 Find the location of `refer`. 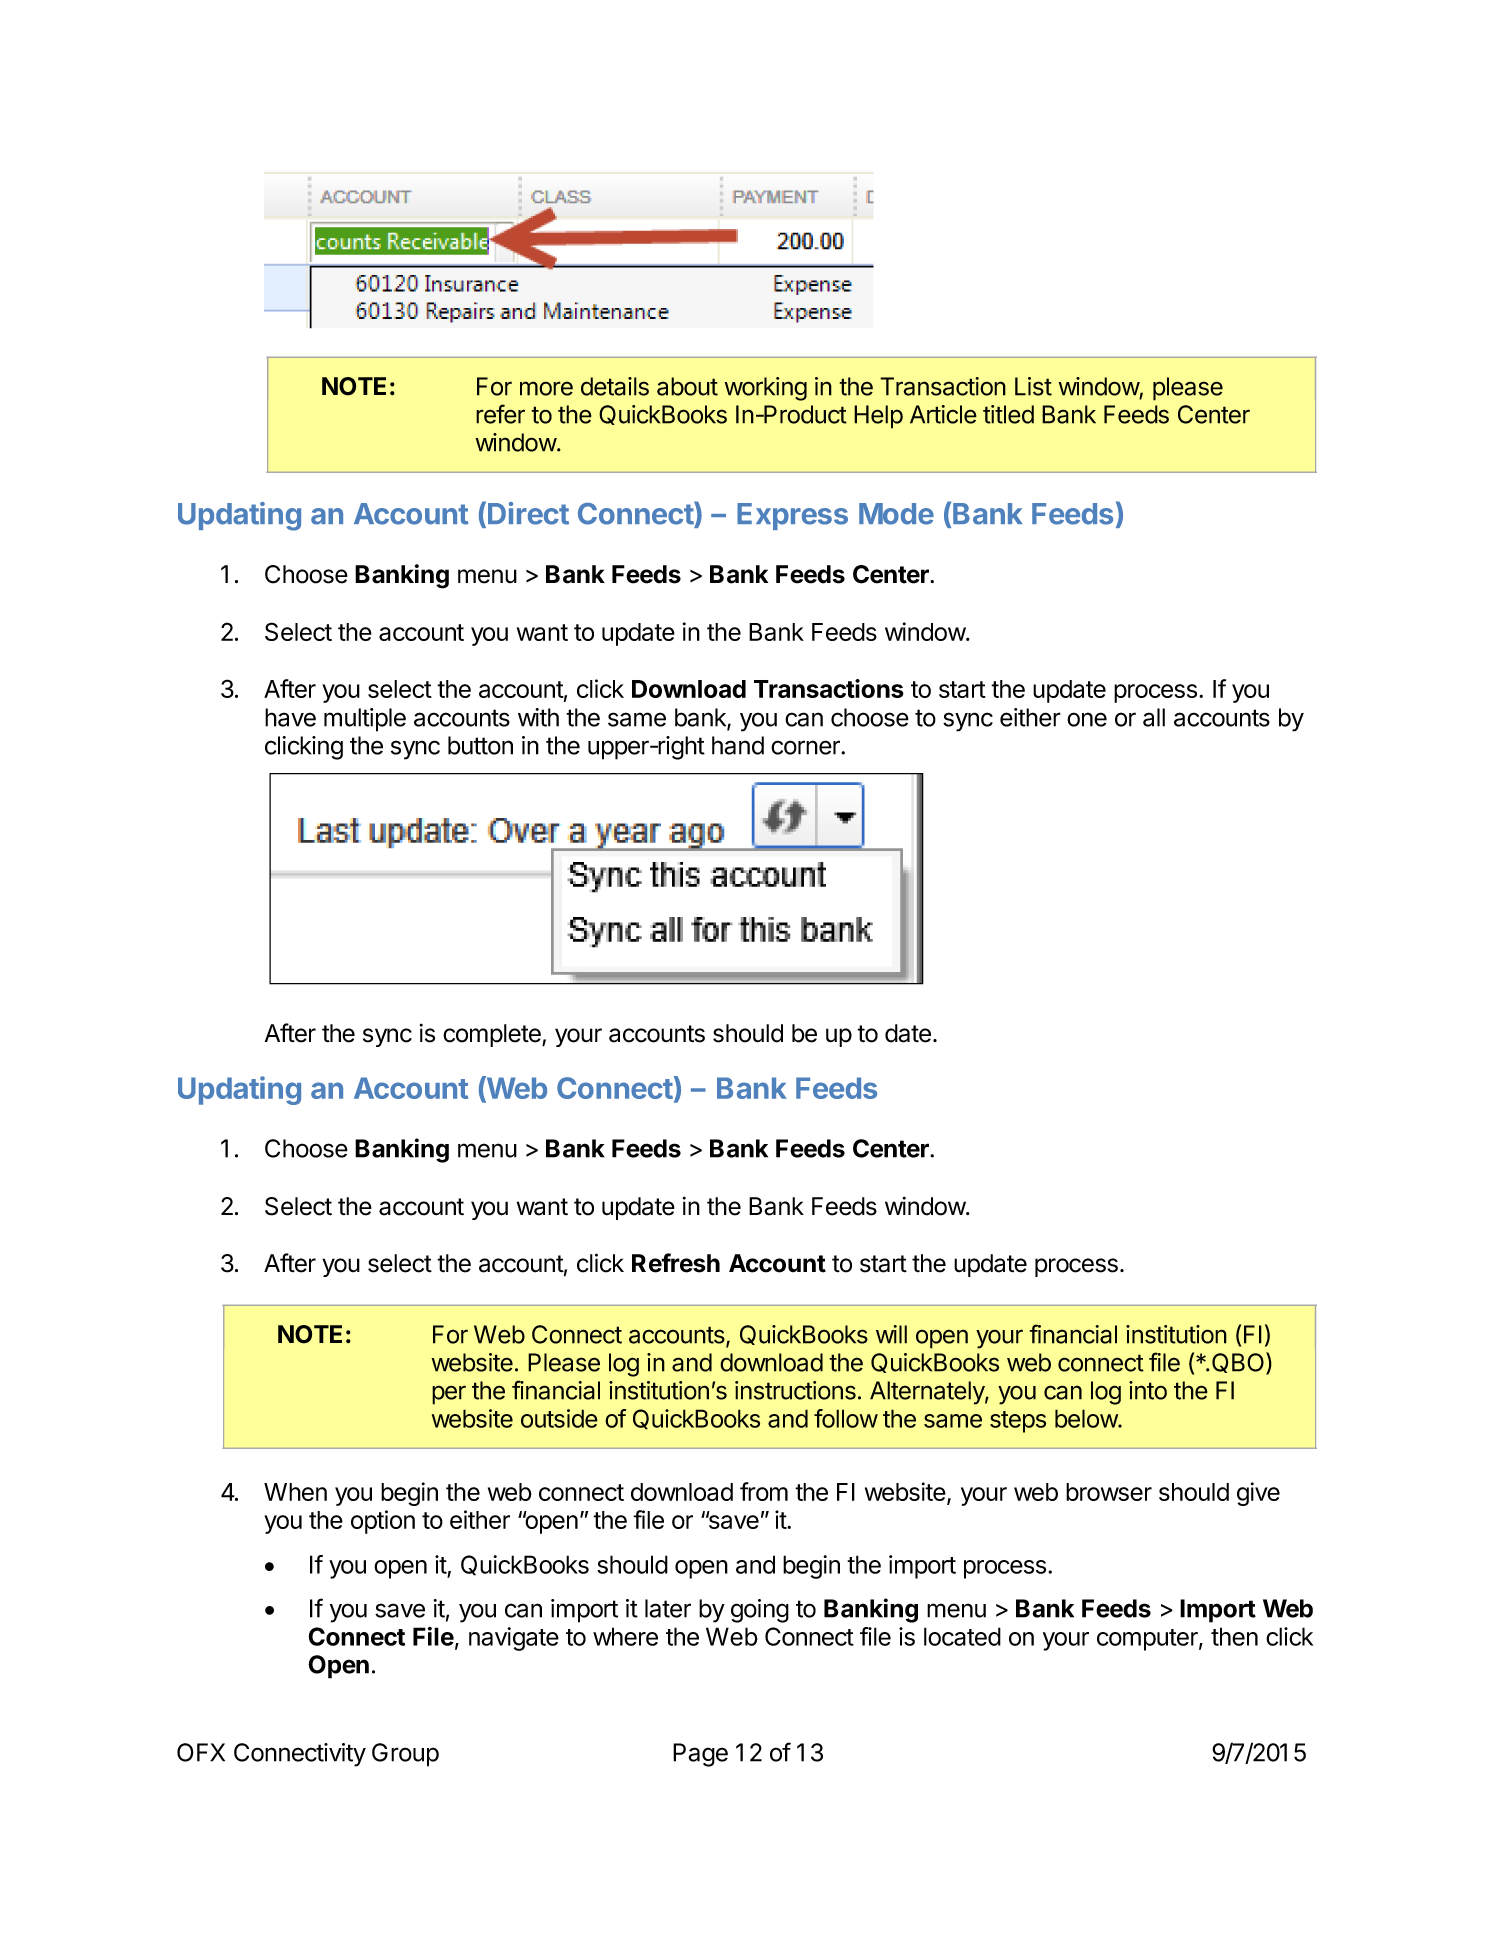

refer is located at coordinates (500, 414).
